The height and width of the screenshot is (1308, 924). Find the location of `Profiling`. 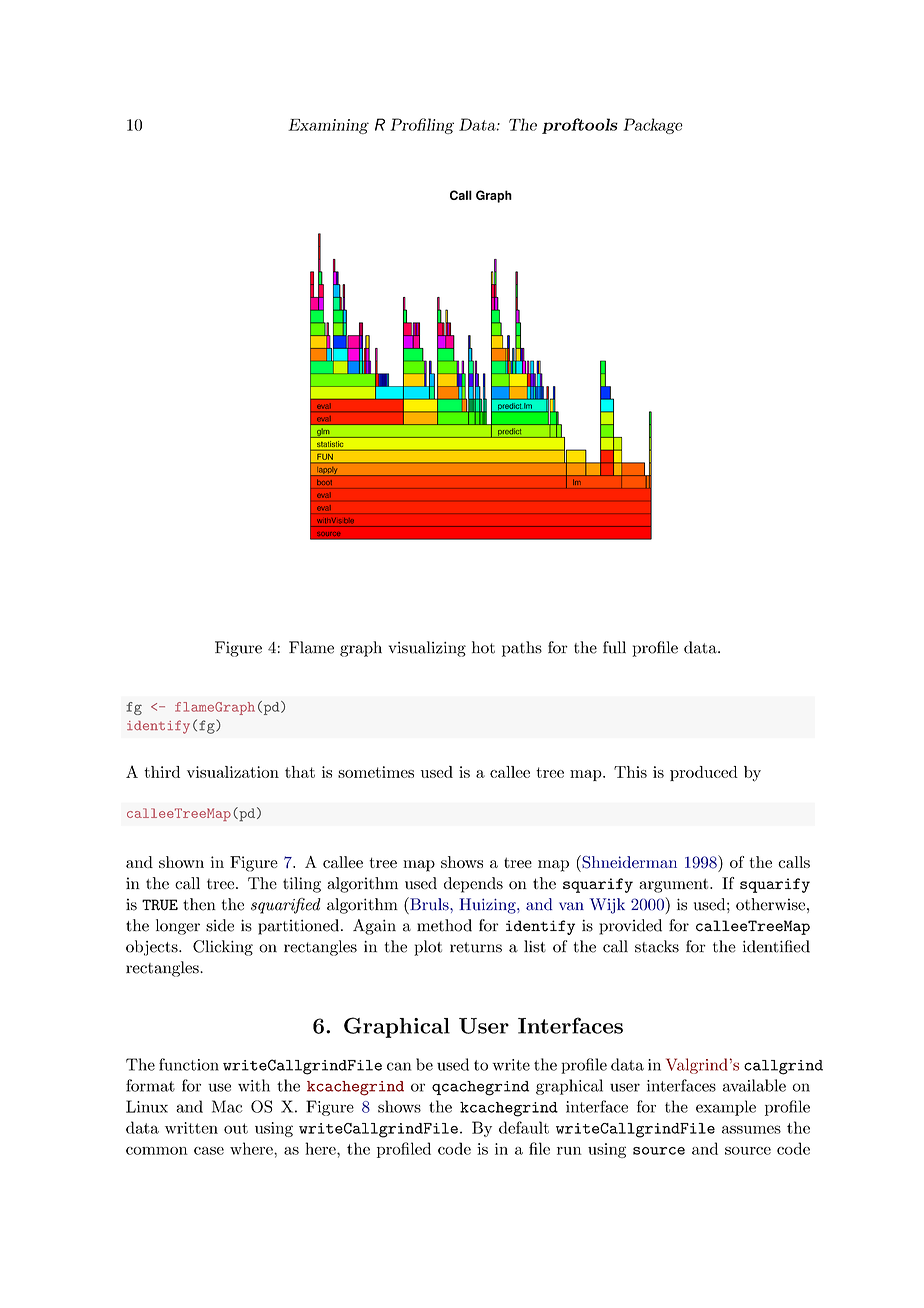

Profiling is located at coordinates (422, 126).
